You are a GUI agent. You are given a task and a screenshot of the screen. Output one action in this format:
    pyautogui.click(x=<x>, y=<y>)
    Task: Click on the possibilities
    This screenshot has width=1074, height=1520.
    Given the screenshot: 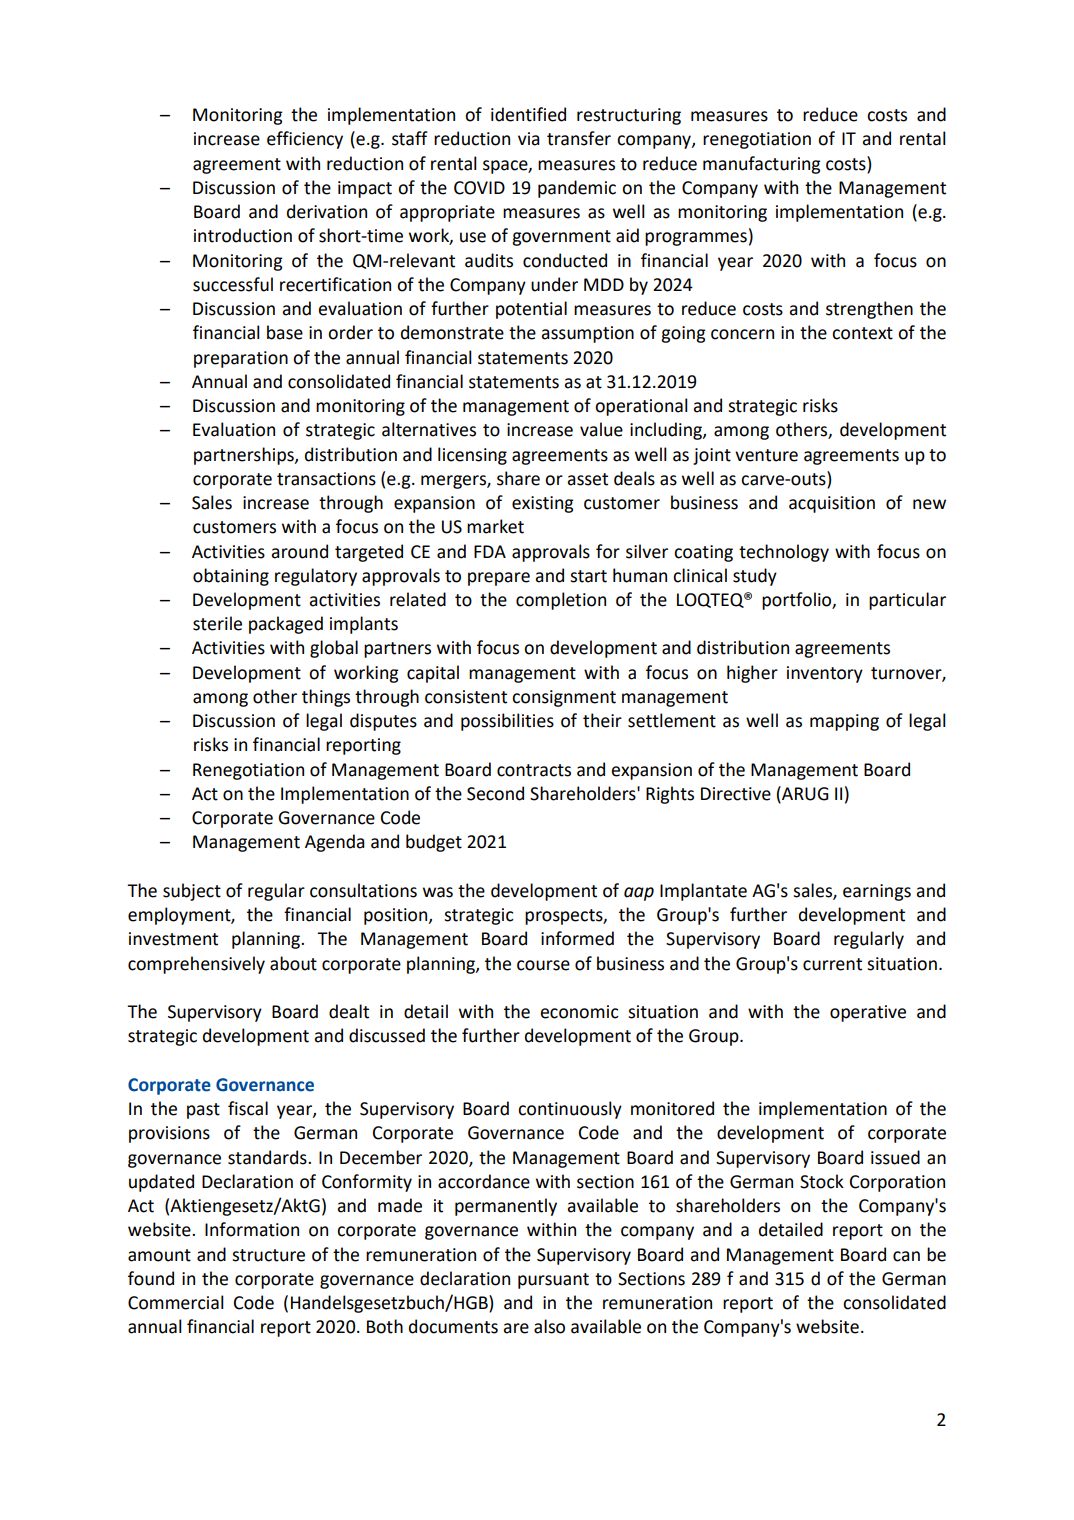 What is the action you would take?
    pyautogui.click(x=507, y=722)
